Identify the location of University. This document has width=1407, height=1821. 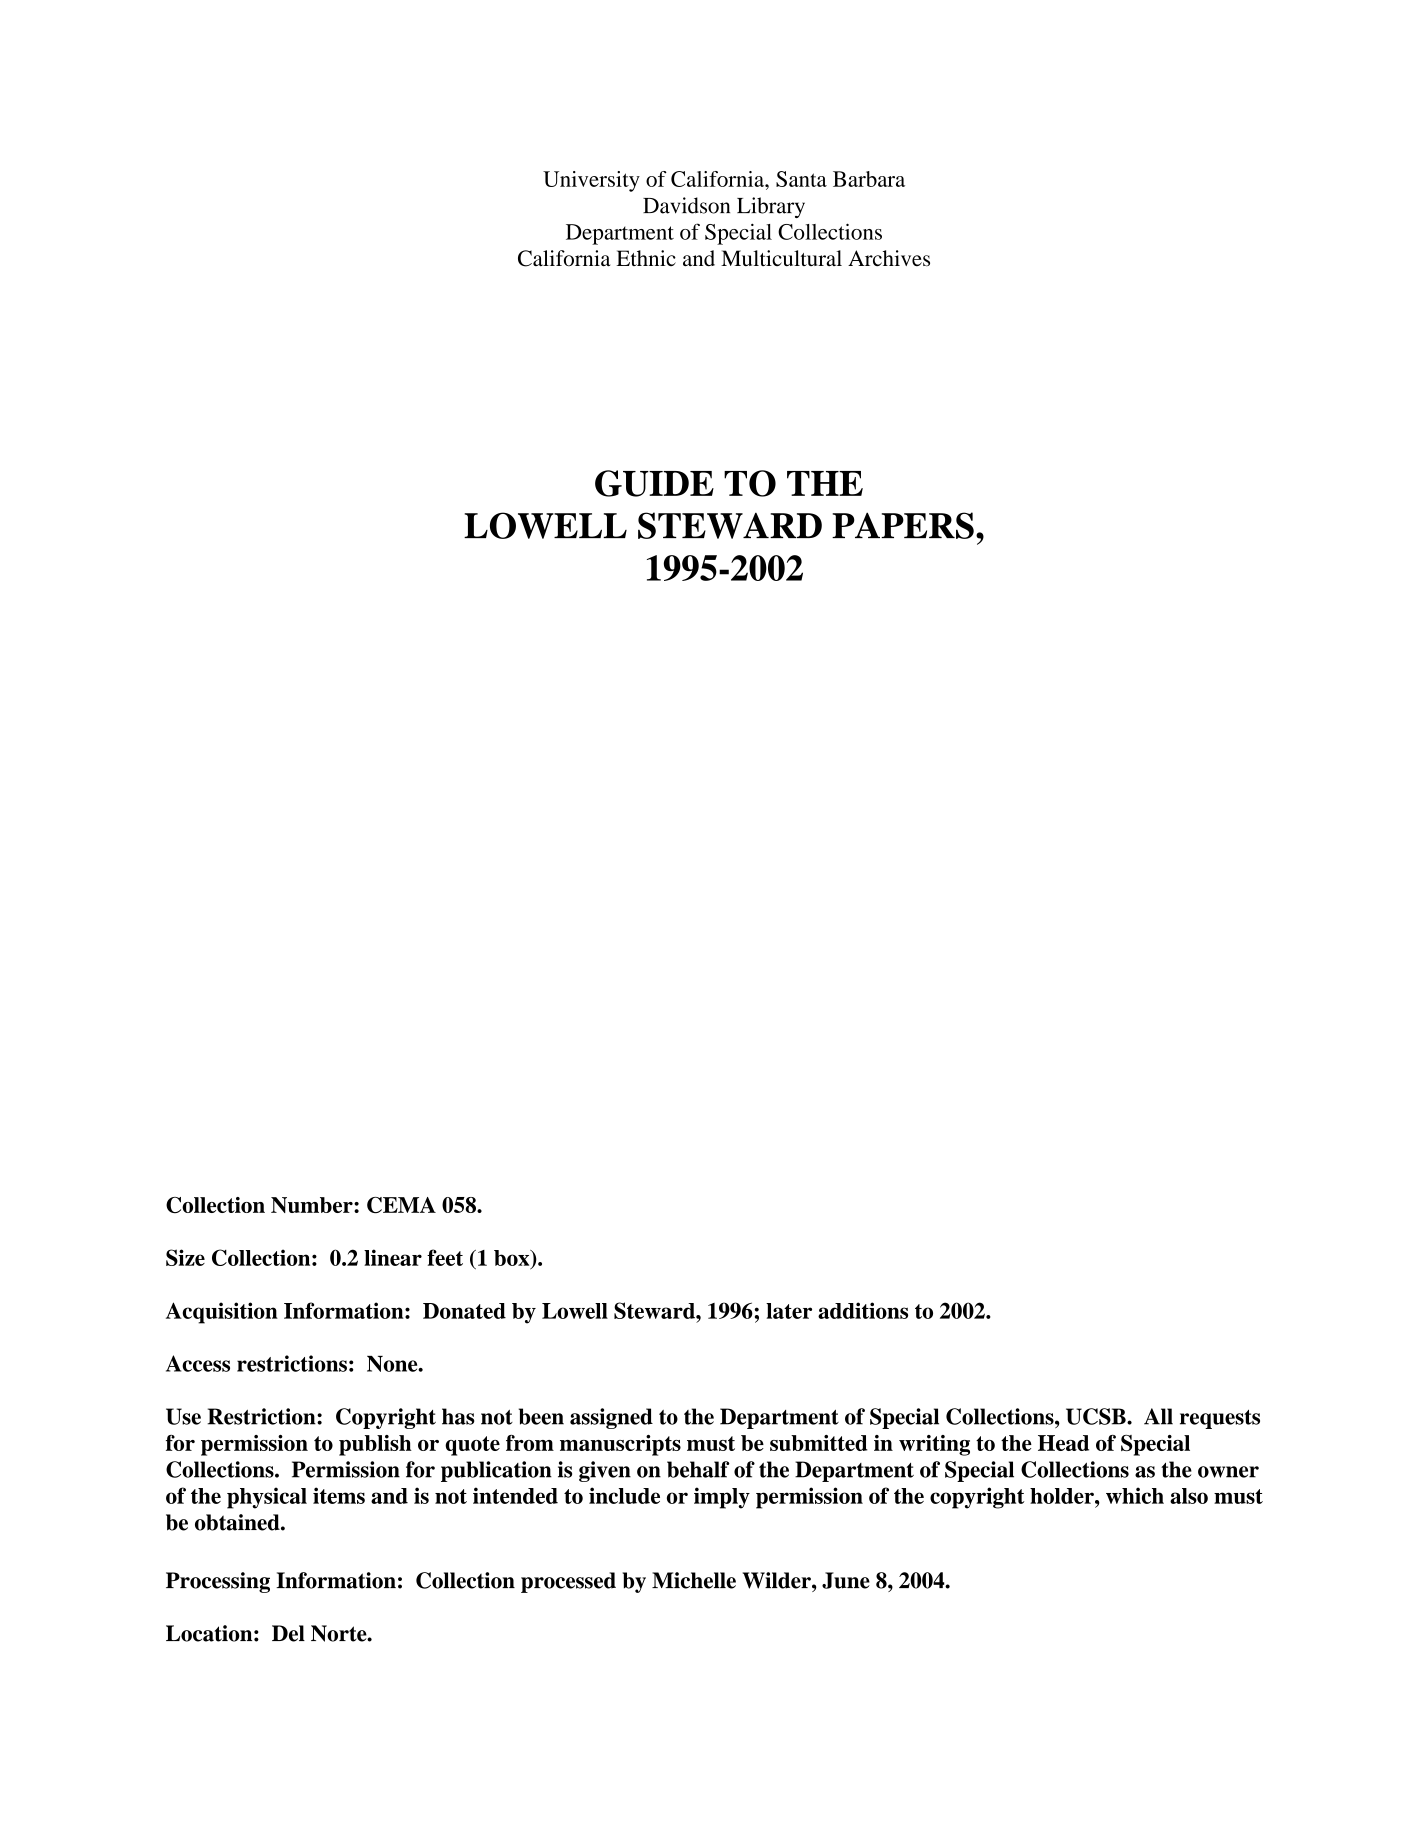
(591, 181).
